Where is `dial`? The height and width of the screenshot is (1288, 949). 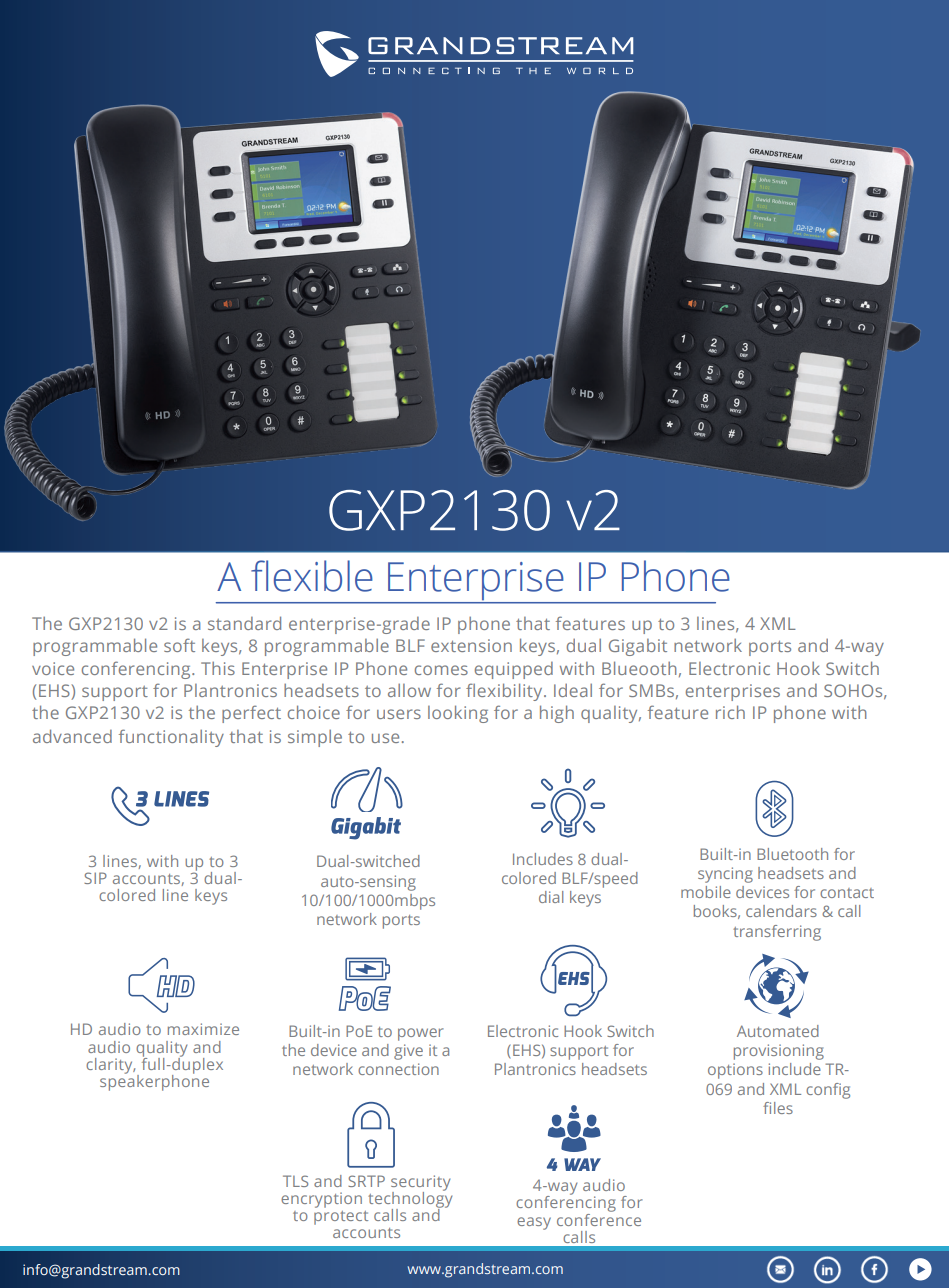 dial is located at coordinates (551, 897).
